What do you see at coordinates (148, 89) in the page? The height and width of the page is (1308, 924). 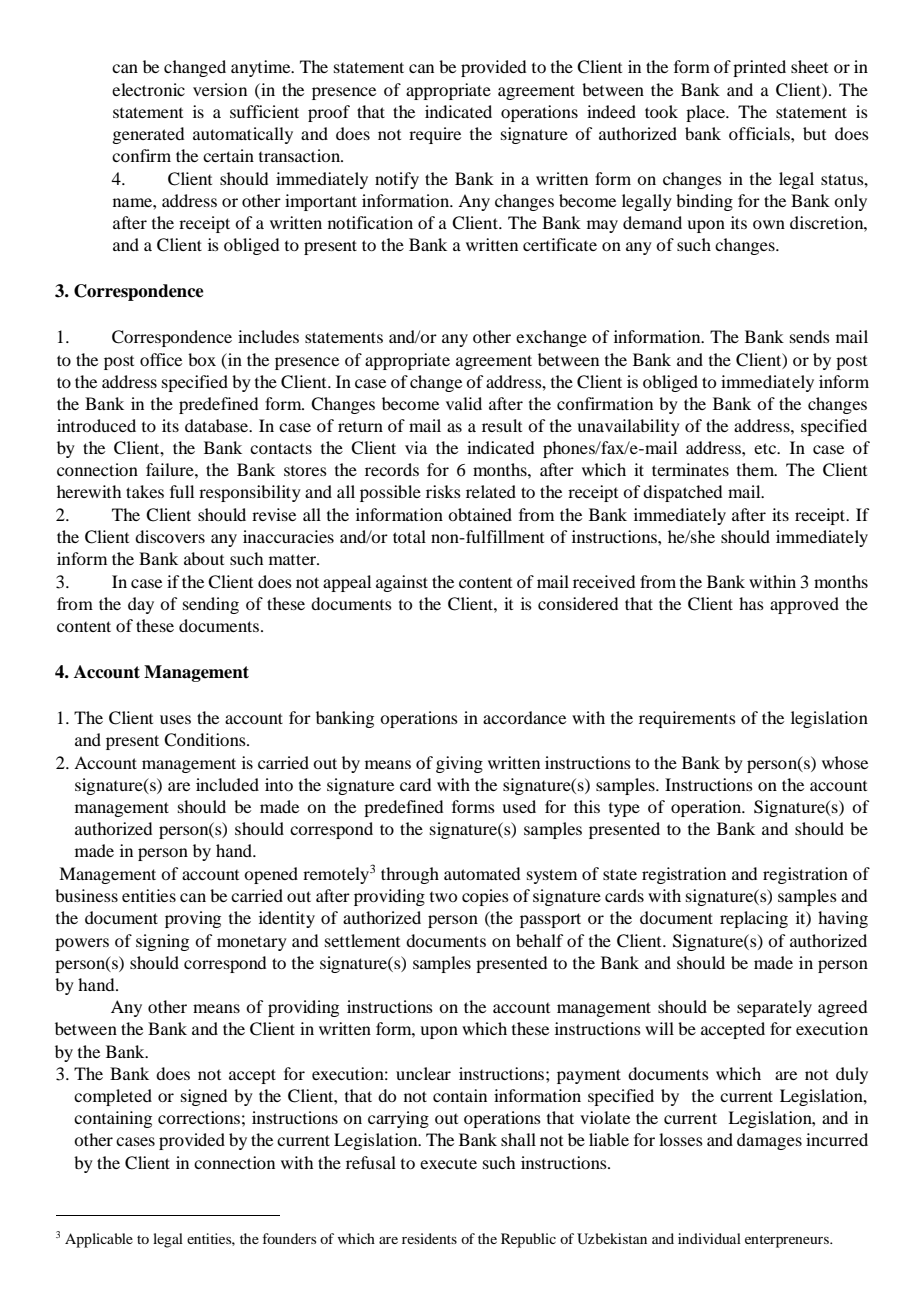 I see `electronic` at bounding box center [148, 89].
